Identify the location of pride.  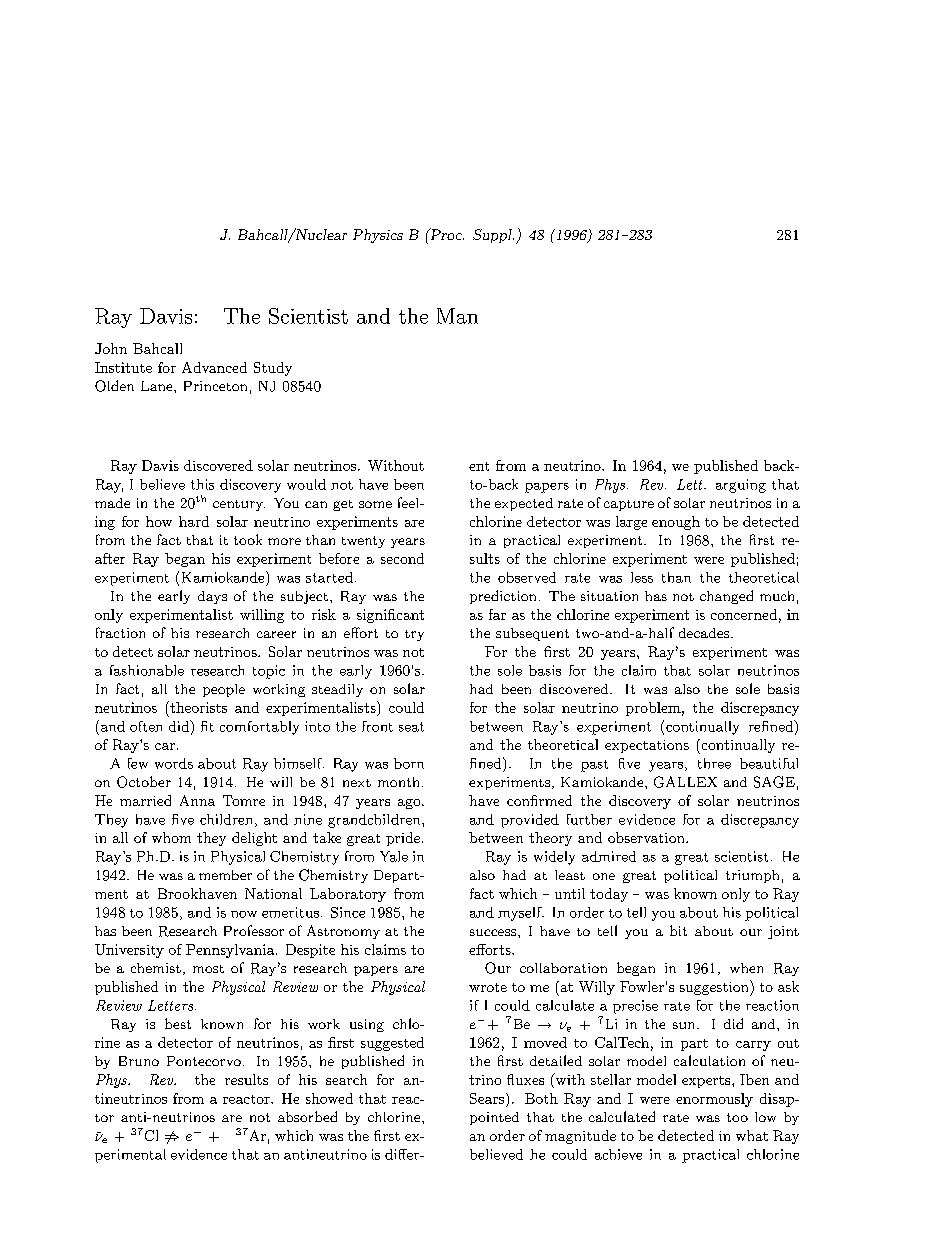
(403, 839).
